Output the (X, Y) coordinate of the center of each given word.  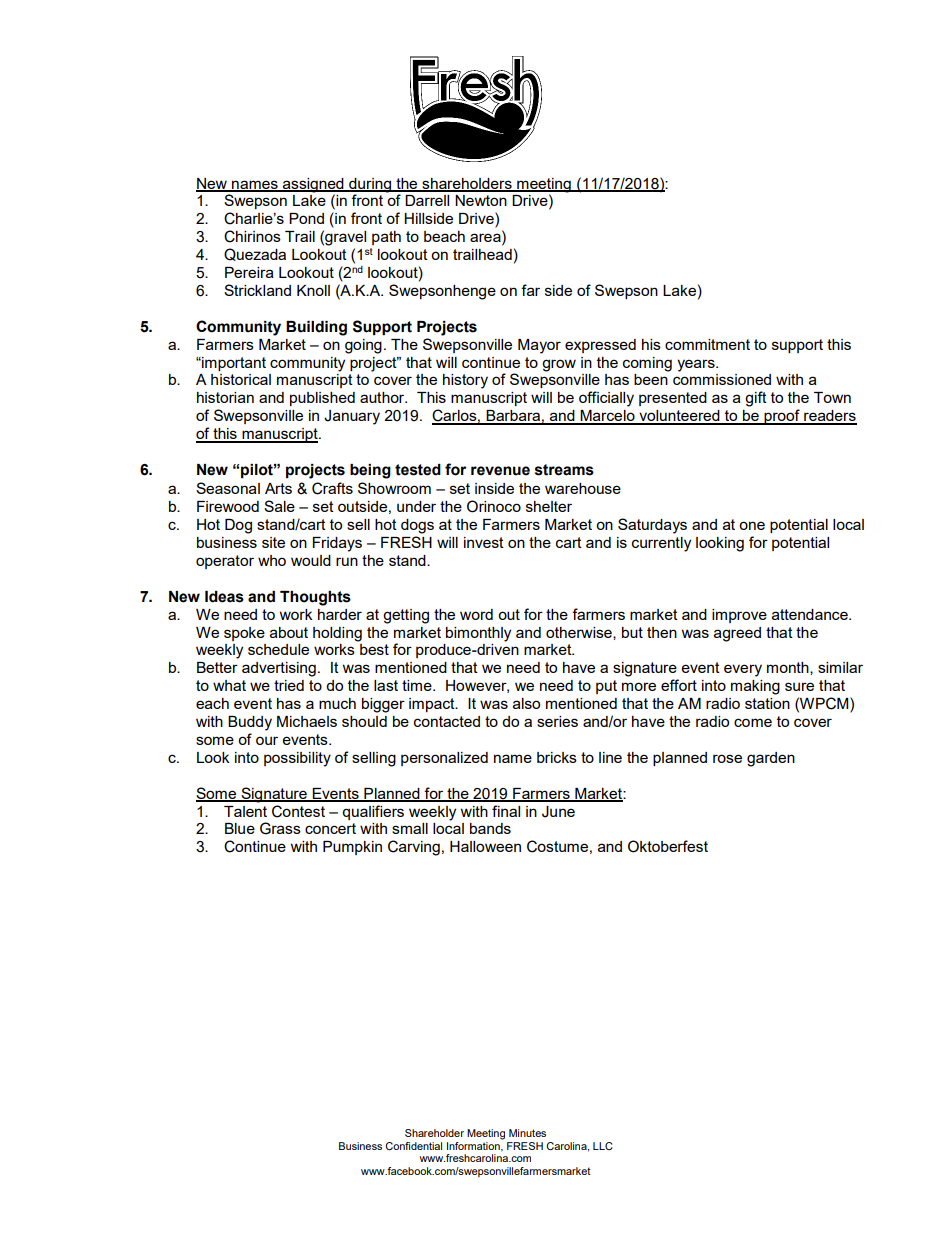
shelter (549, 506)
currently (661, 544)
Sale (279, 506)
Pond (306, 218)
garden (771, 759)
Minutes (527, 1133)
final (506, 811)
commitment (707, 344)
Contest (298, 811)
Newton (481, 200)
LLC (603, 1146)
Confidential (413, 1146)
